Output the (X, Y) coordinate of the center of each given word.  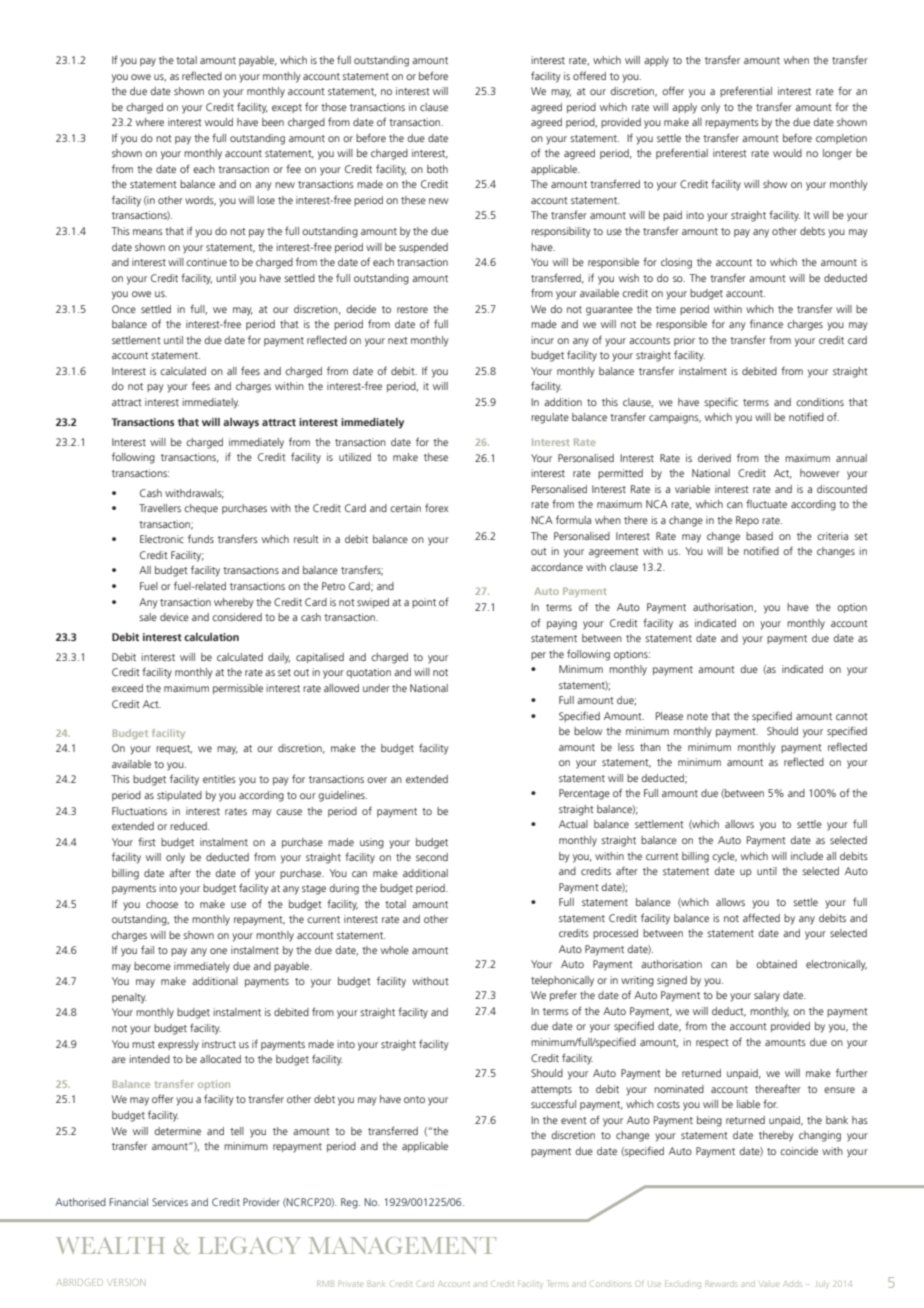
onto (414, 1099)
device (174, 617)
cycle (724, 857)
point (424, 603)
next (398, 340)
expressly (178, 1045)
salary (767, 996)
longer (837, 154)
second (432, 857)
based (759, 536)
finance (766, 323)
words (200, 201)
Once (124, 309)
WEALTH (110, 1245)
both (437, 169)
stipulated (179, 796)
